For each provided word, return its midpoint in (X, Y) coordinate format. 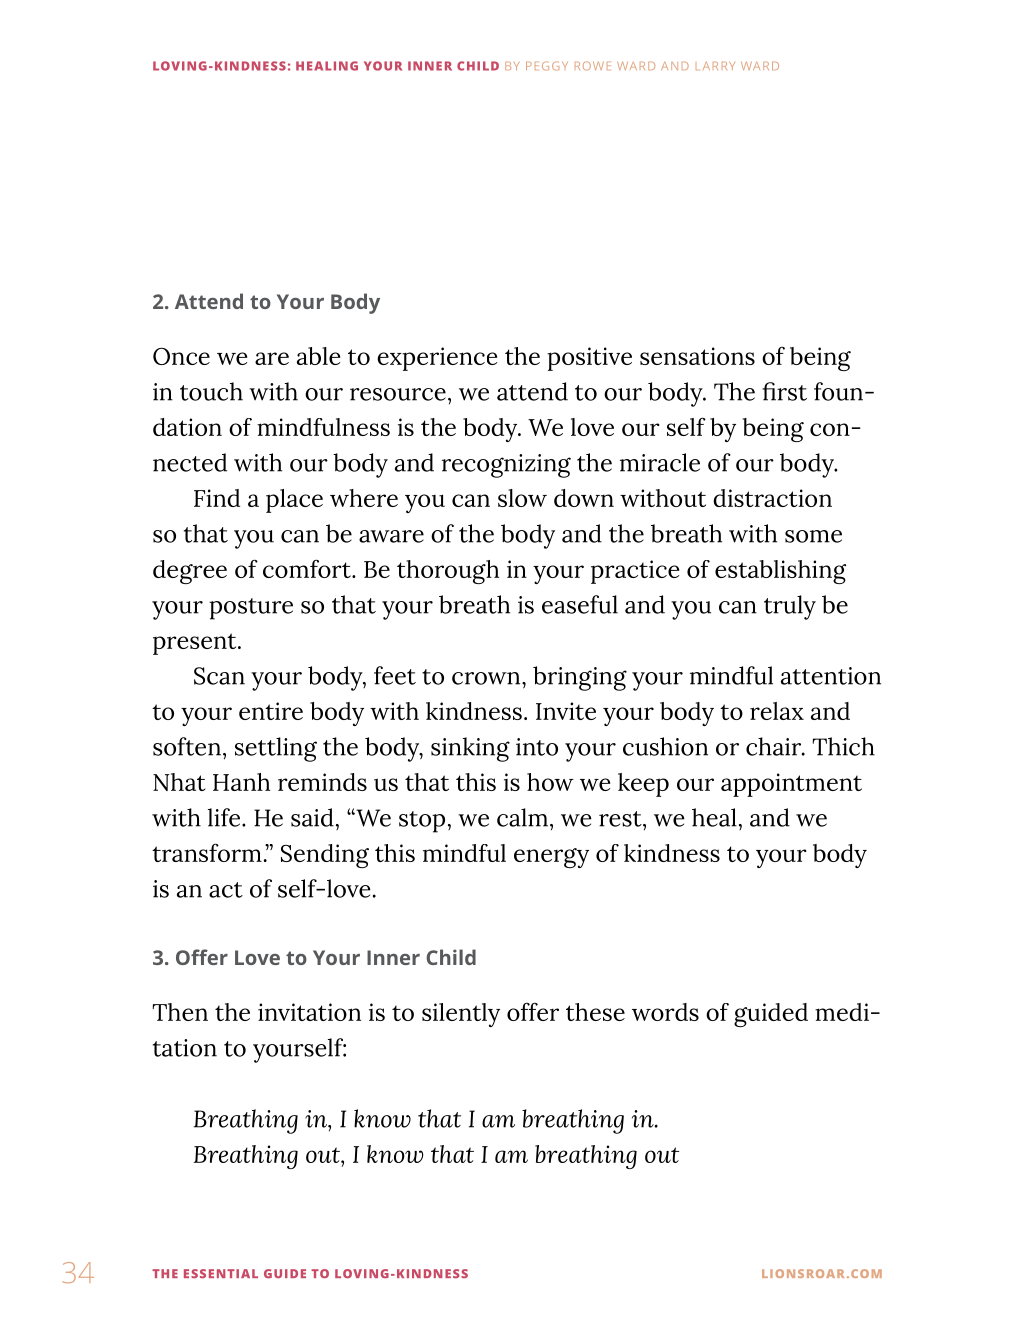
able (318, 356)
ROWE (593, 66)
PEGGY (547, 66)
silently (461, 1015)
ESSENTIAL (221, 1273)
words (665, 1012)
